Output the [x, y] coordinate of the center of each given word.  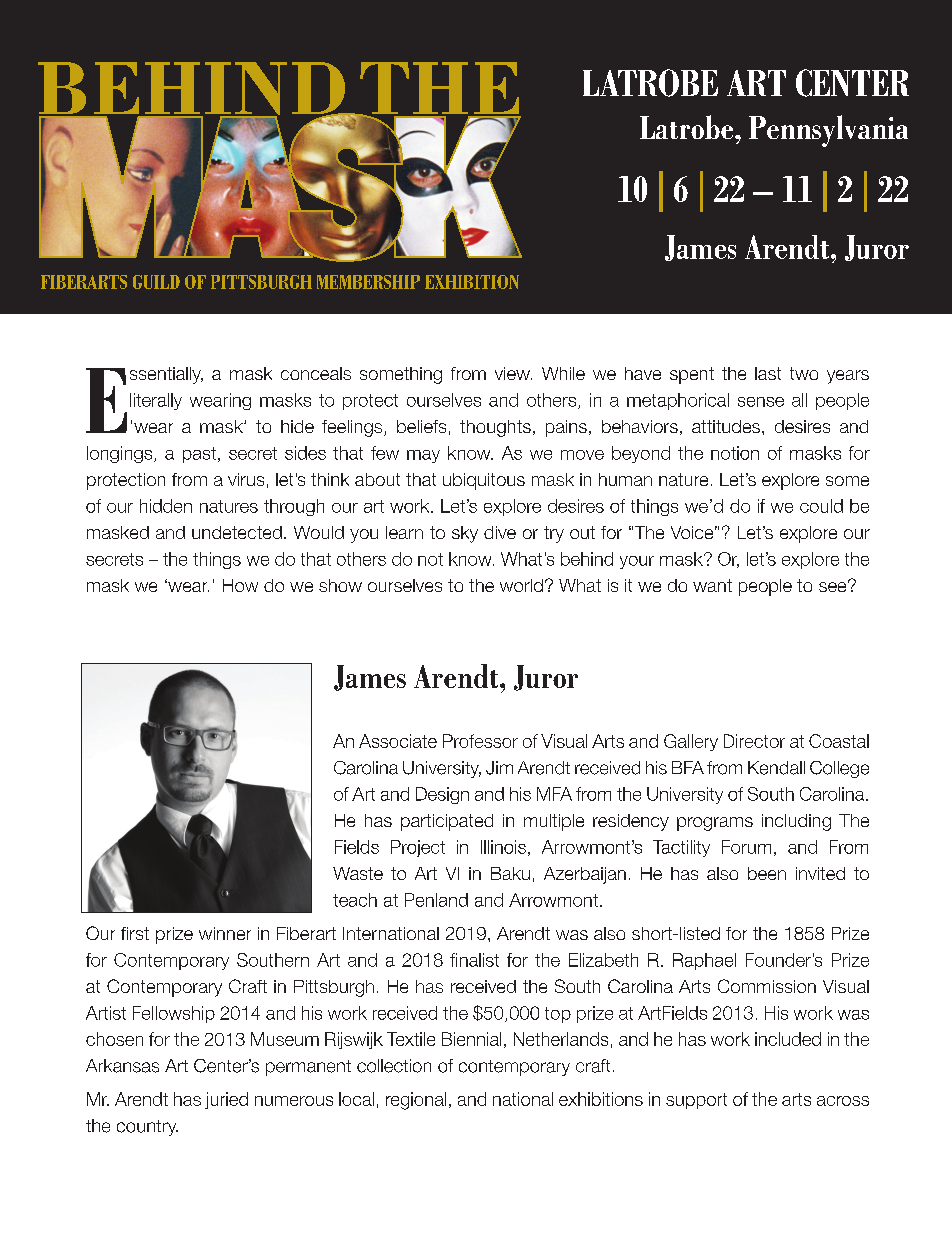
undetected [237, 532]
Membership [368, 282]
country [147, 1128]
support [696, 1101]
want [712, 585]
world [521, 585]
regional [416, 1101]
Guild [156, 282]
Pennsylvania [828, 131]
